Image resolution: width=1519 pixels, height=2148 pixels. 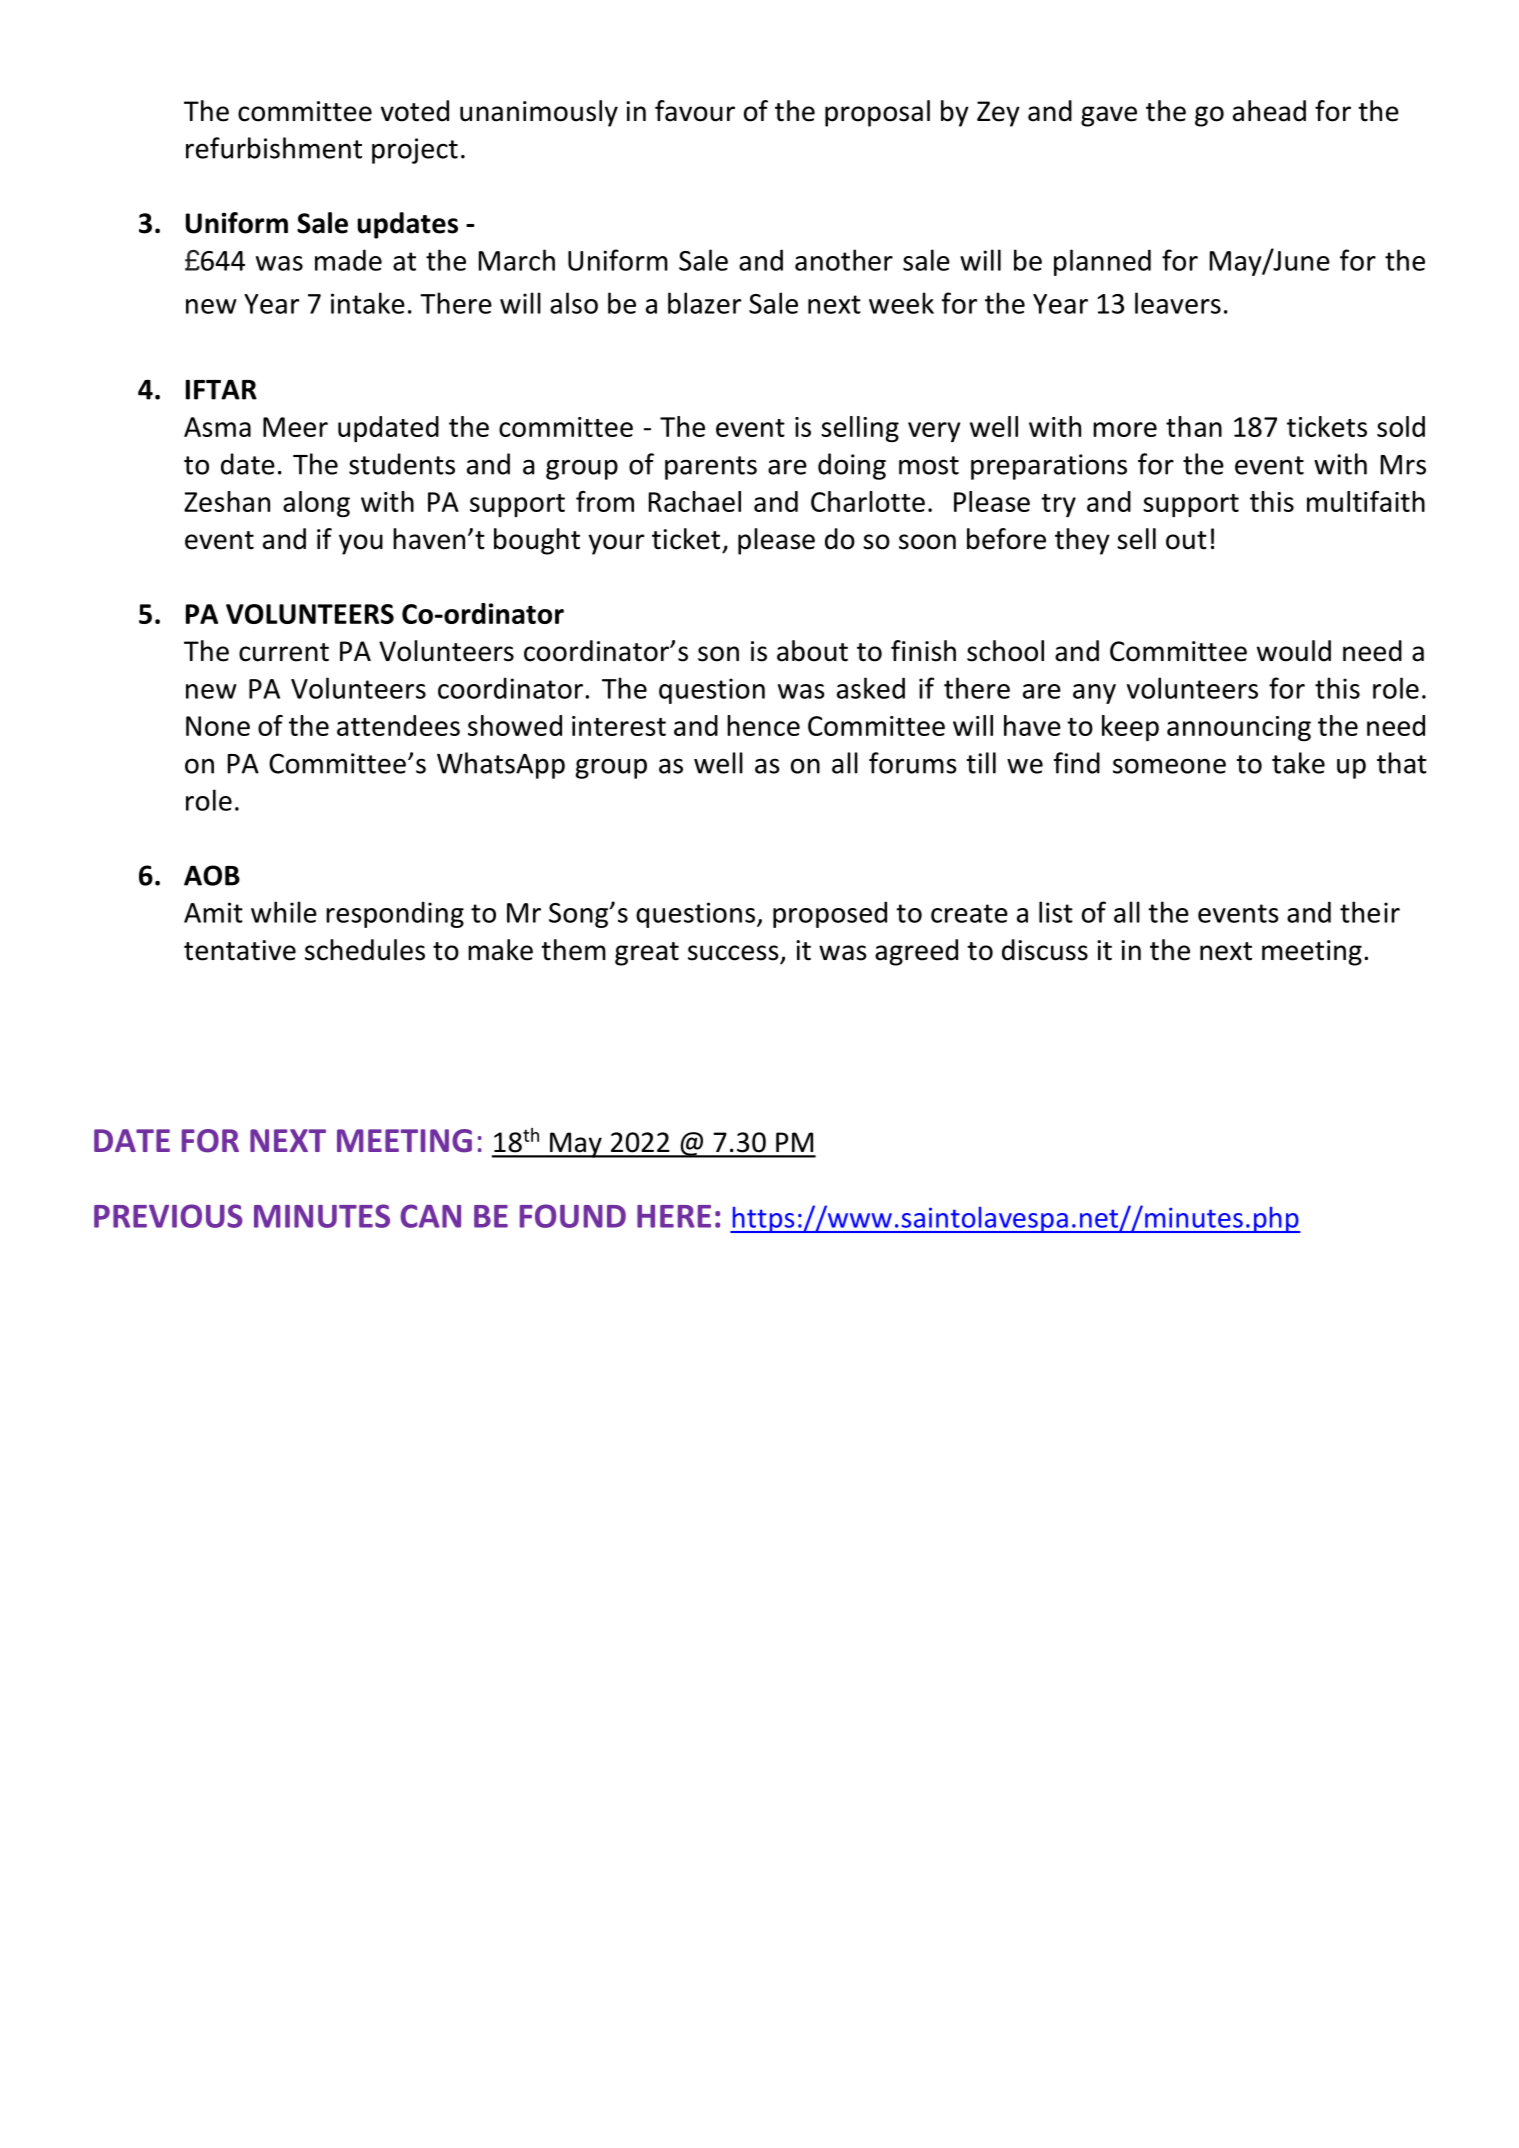 What do you see at coordinates (1269, 111) in the document?
I see `ahead` at bounding box center [1269, 111].
